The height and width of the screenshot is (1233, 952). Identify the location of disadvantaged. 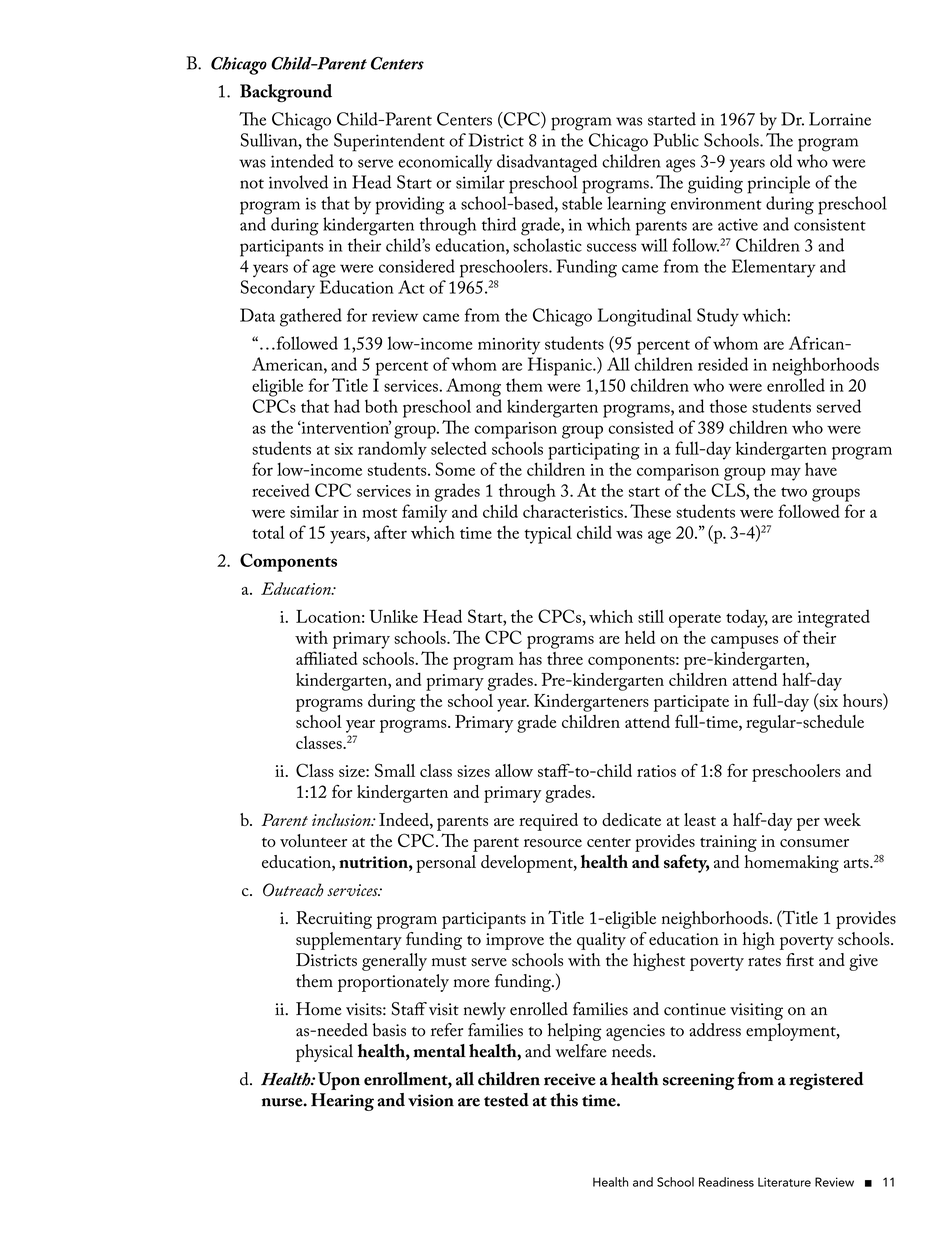
(547, 163).
